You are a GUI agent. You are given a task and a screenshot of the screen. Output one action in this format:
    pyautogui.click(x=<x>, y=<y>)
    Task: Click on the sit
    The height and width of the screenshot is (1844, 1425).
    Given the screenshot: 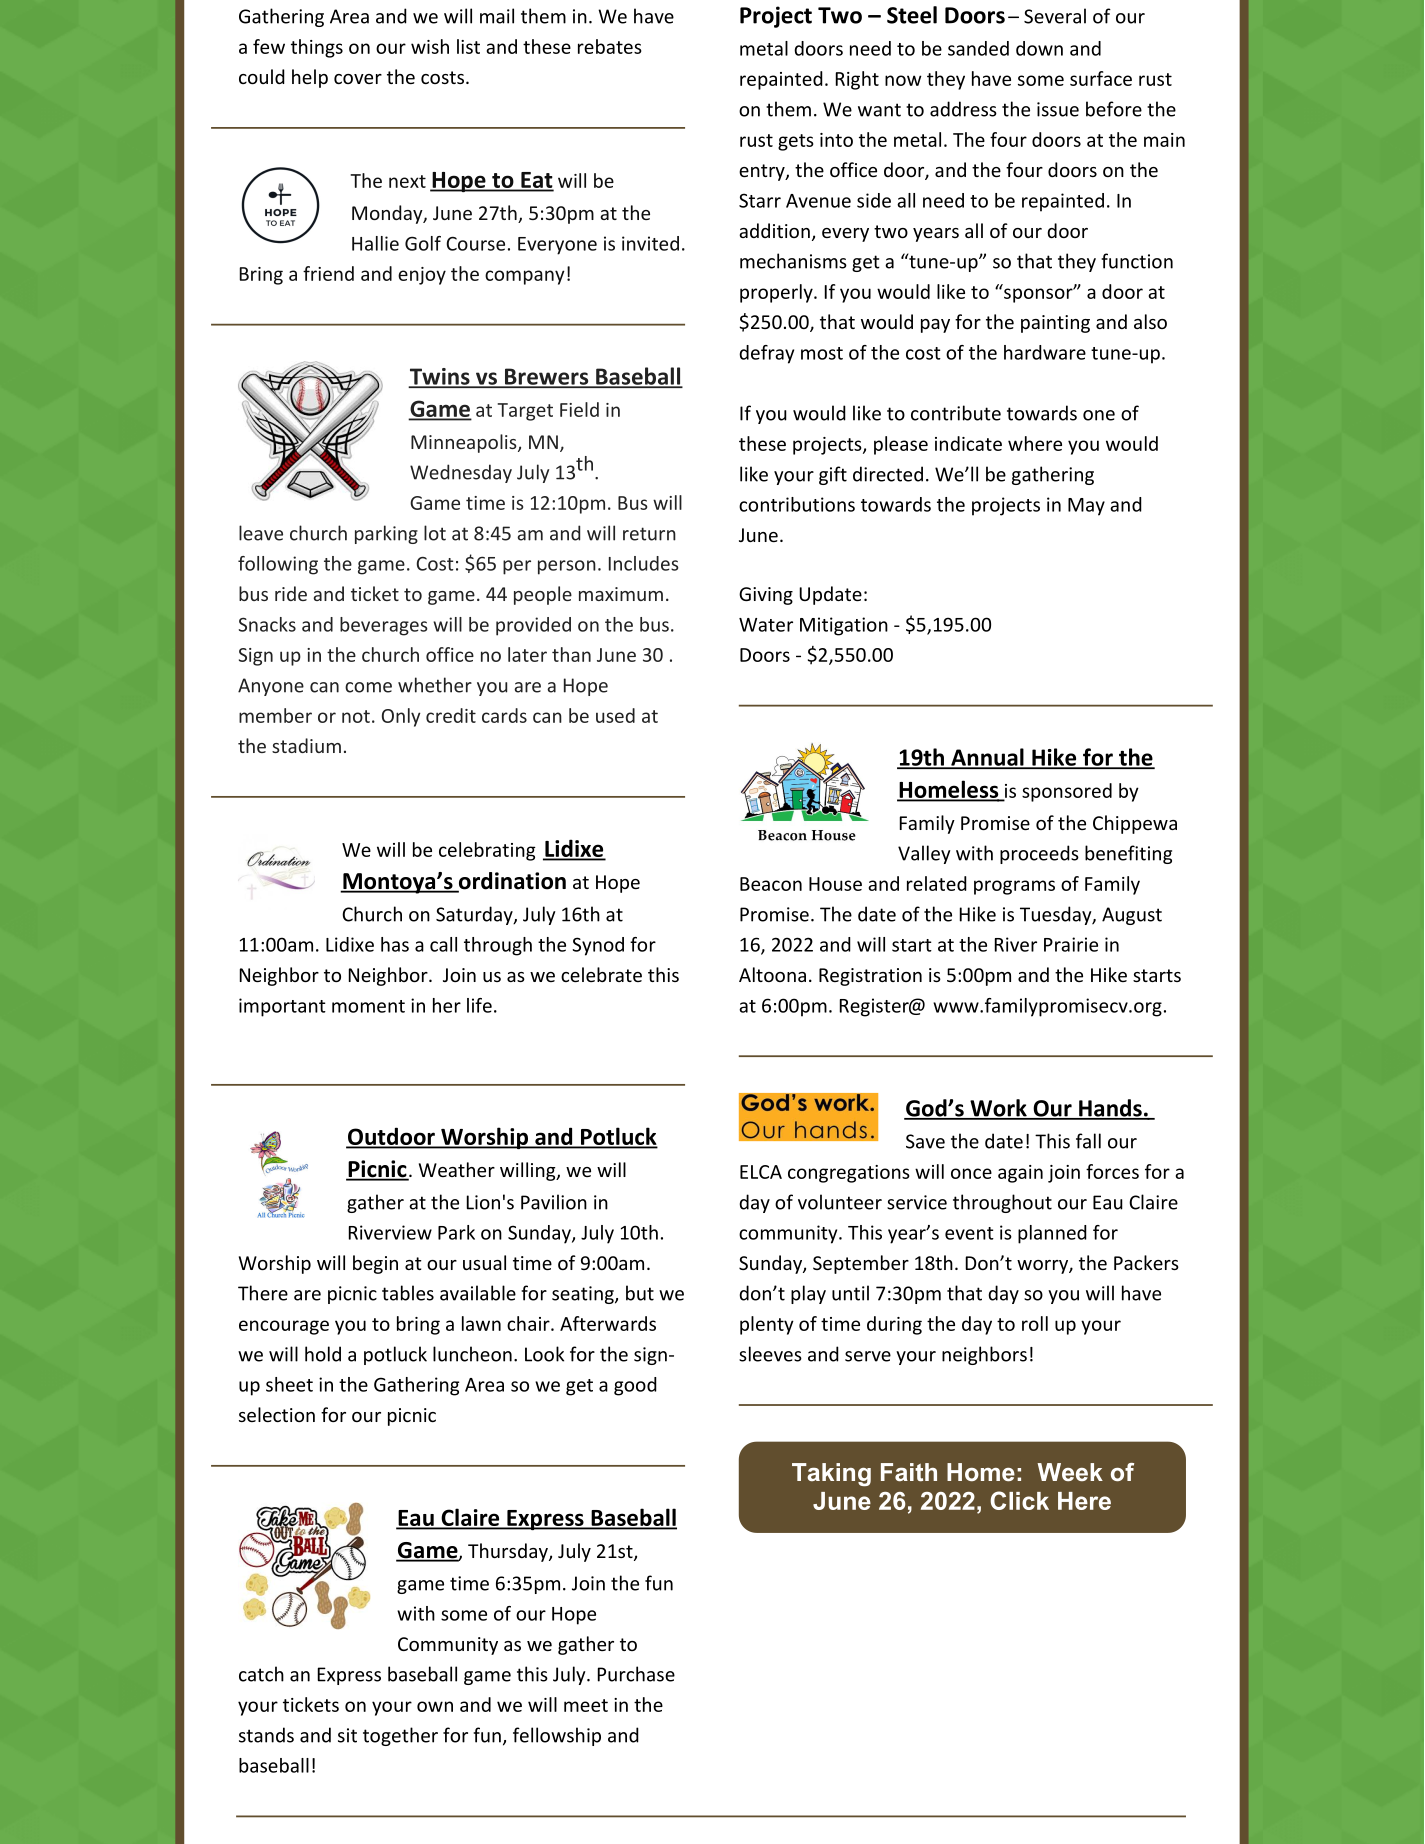 What is the action you would take?
    pyautogui.click(x=347, y=1735)
